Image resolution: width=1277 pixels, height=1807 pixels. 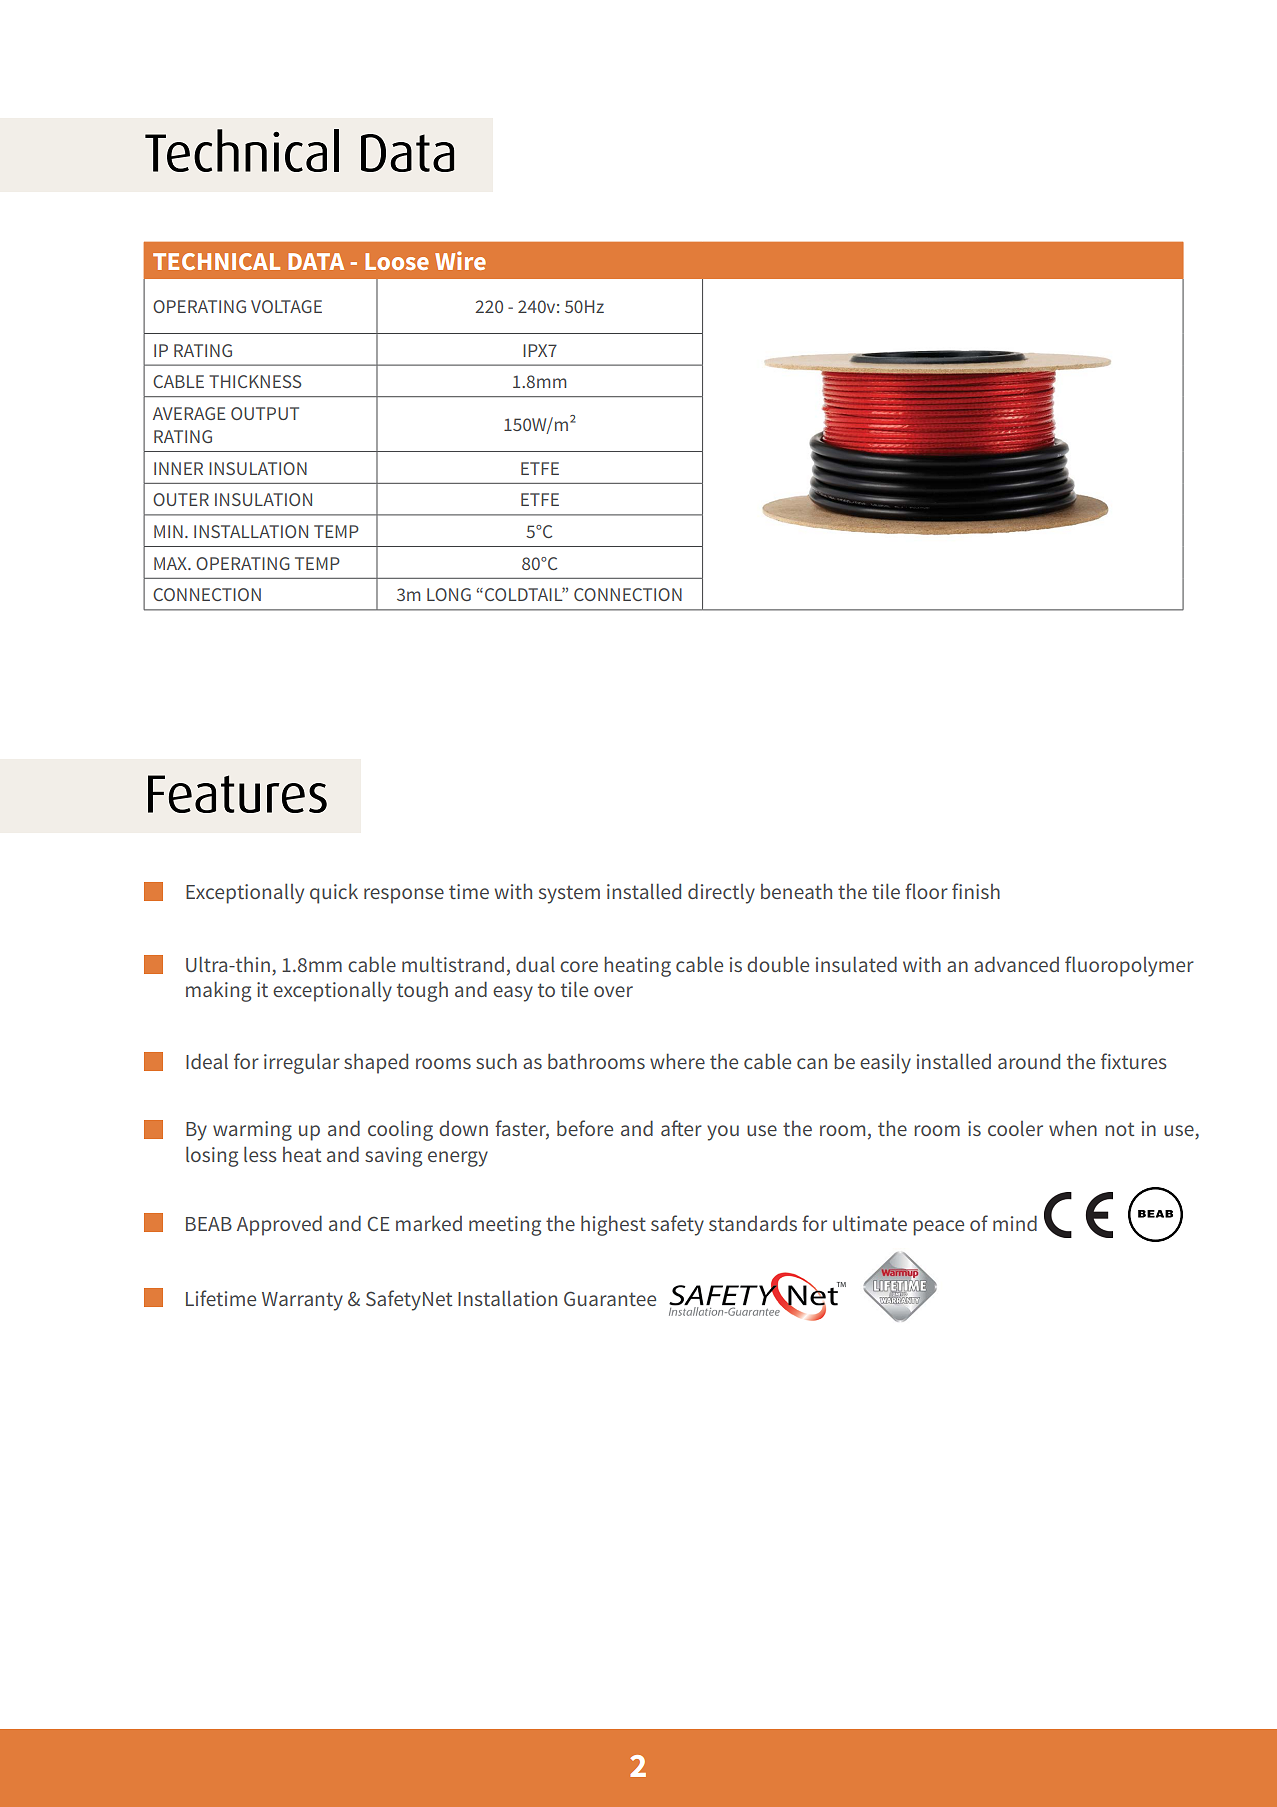 What do you see at coordinates (302, 1063) in the document?
I see `irregular` at bounding box center [302, 1063].
